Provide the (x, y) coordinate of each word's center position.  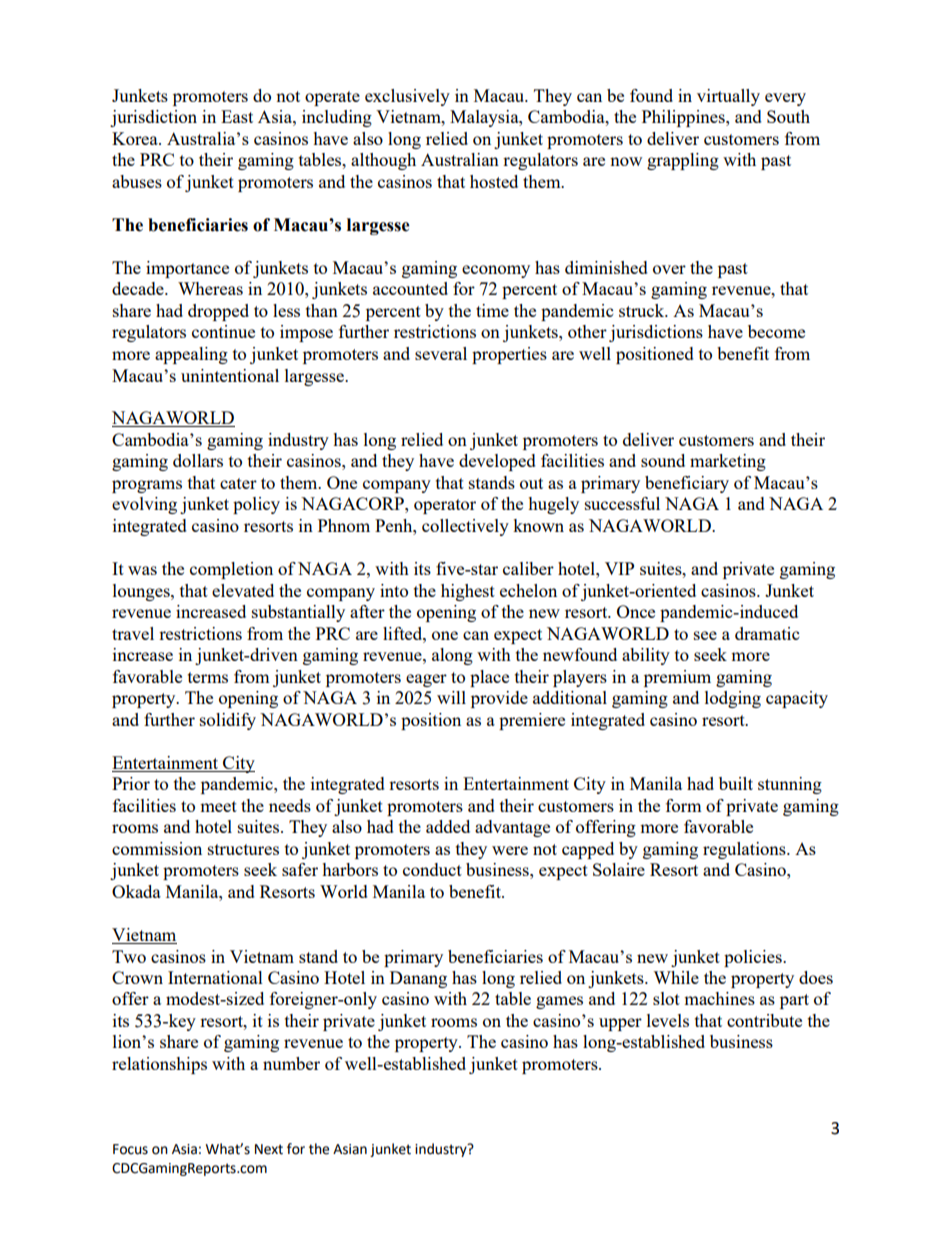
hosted (494, 181)
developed (497, 462)
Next (269, 1149)
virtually (728, 97)
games (559, 1002)
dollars (198, 460)
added (448, 826)
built (736, 783)
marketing (728, 462)
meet (218, 806)
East (237, 116)
